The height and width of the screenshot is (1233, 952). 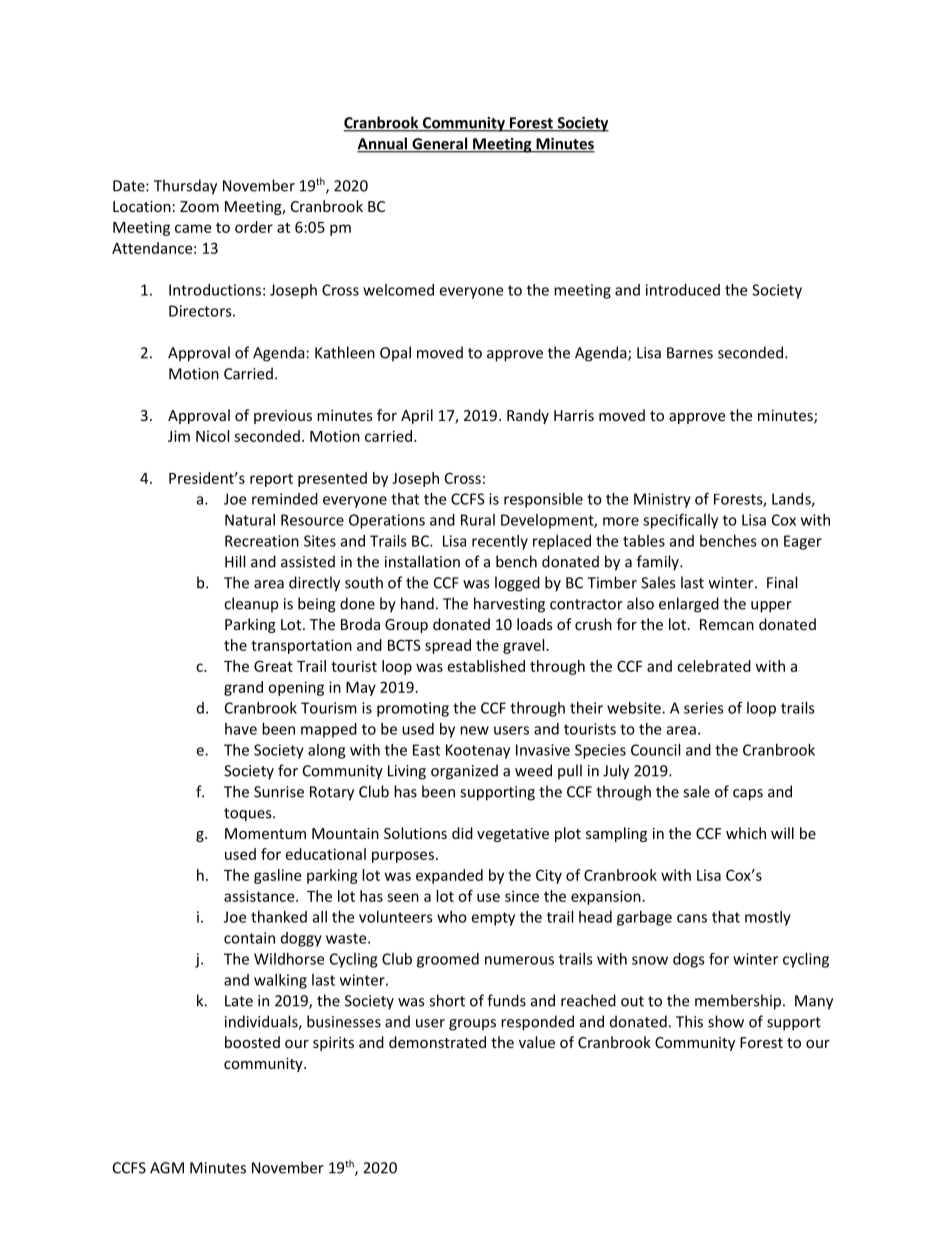 I want to click on Momentum, so click(x=265, y=833).
